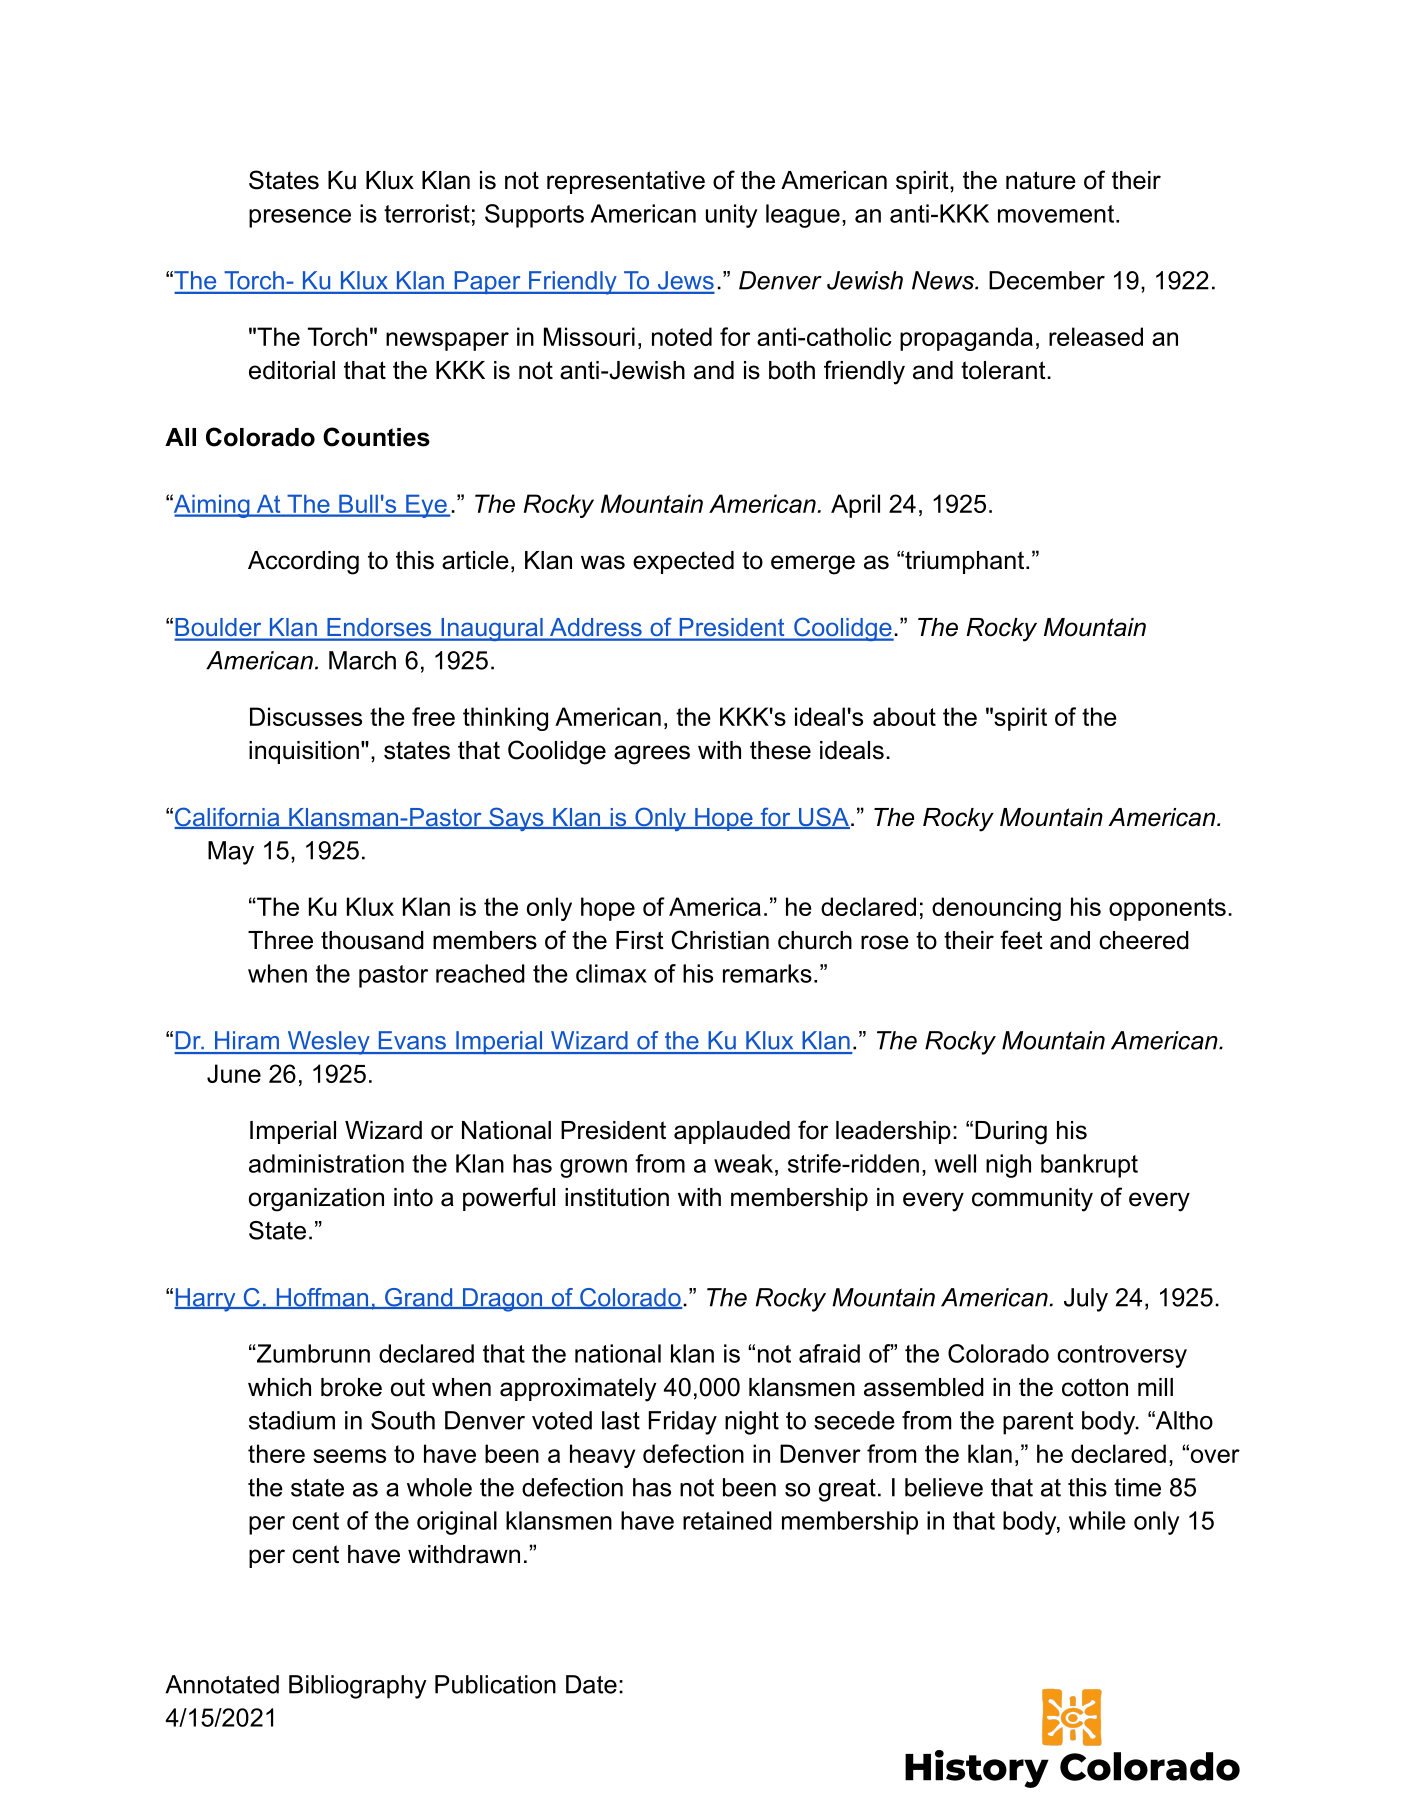 This screenshot has width=1406, height=1819. Describe the element at coordinates (904, 716) in the screenshot. I see `about` at that location.
